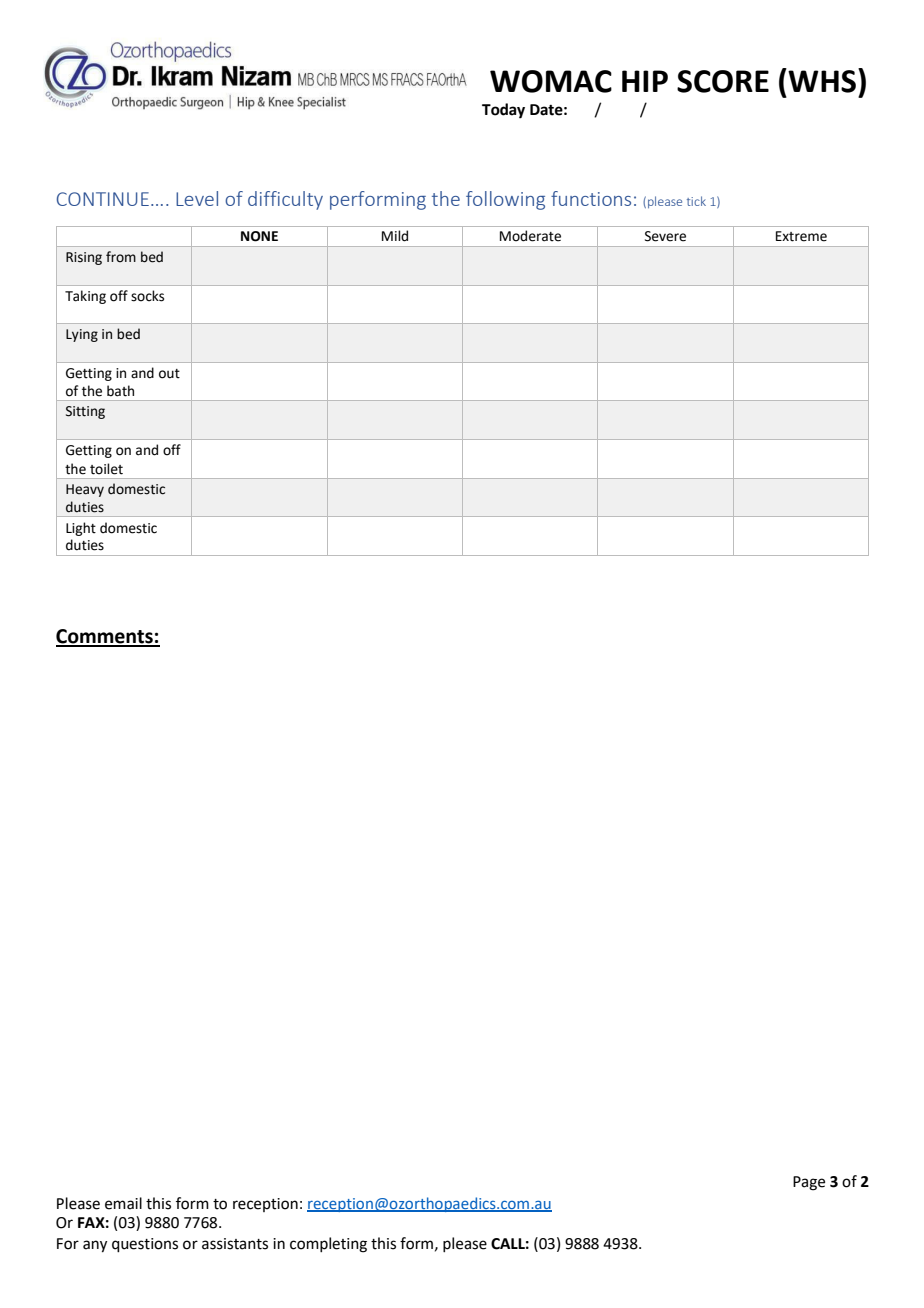  What do you see at coordinates (503, 111) in the document?
I see `Today` at bounding box center [503, 111].
